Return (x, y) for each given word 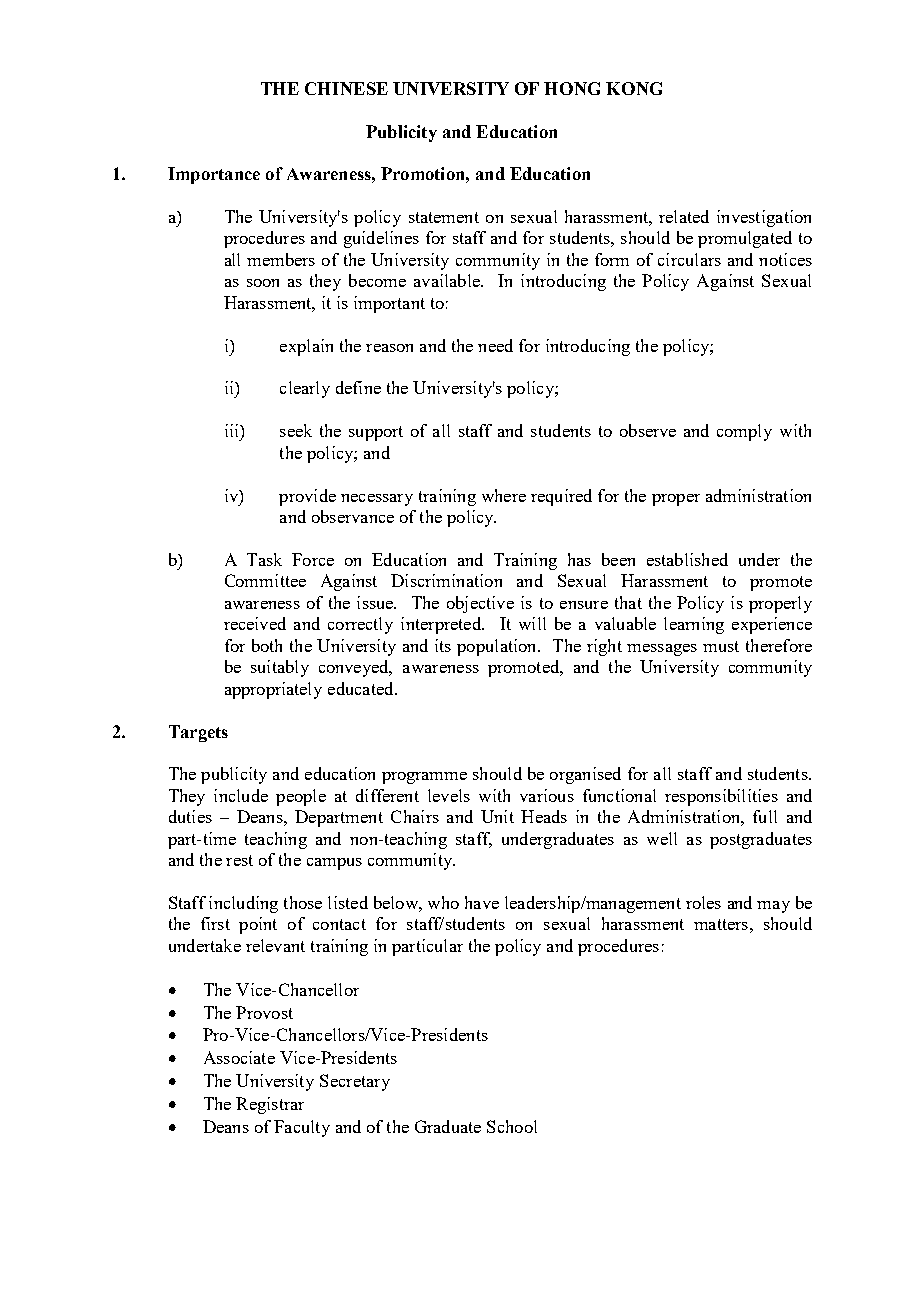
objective (480, 604)
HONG (572, 88)
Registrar (270, 1105)
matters (721, 924)
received (255, 623)
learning (694, 625)
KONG (634, 88)
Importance (214, 175)
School (512, 1126)
